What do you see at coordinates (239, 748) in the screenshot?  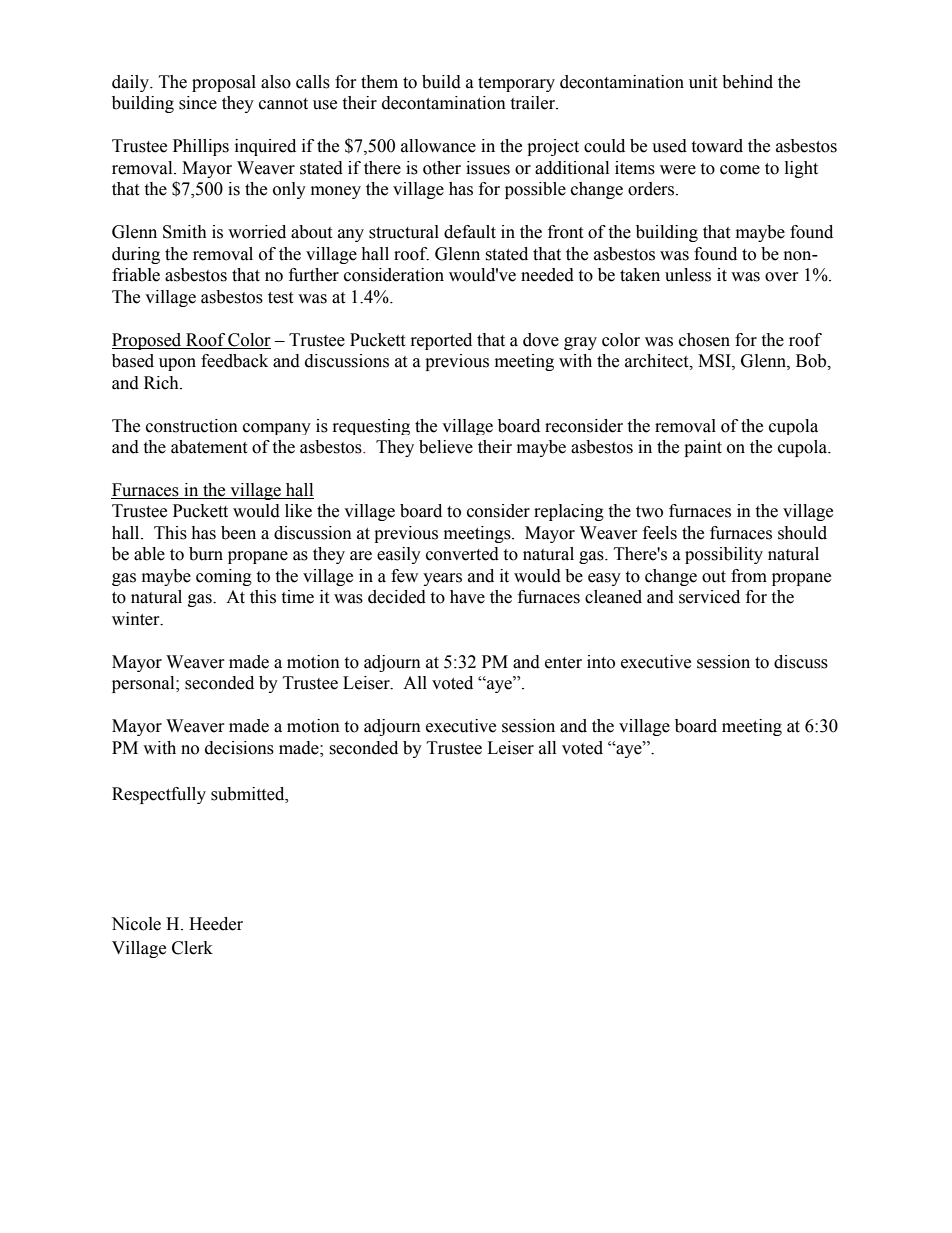 I see `decisions` at bounding box center [239, 748].
